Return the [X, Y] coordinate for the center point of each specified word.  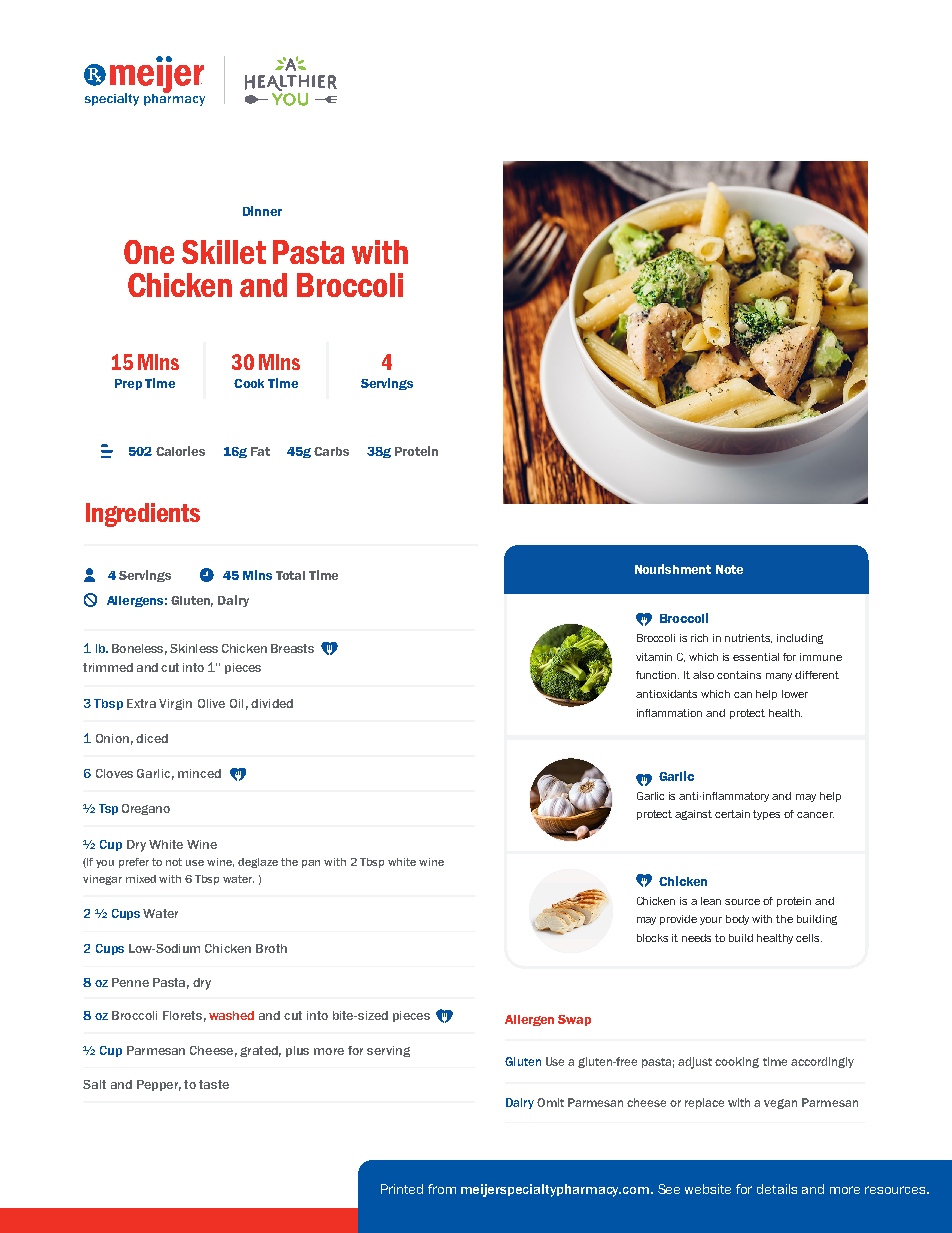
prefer [134, 863]
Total [290, 575]
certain [732, 814]
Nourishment [673, 569]
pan [311, 864]
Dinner [262, 211]
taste [214, 1084]
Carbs [331, 451]
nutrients [748, 638]
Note [729, 569]
